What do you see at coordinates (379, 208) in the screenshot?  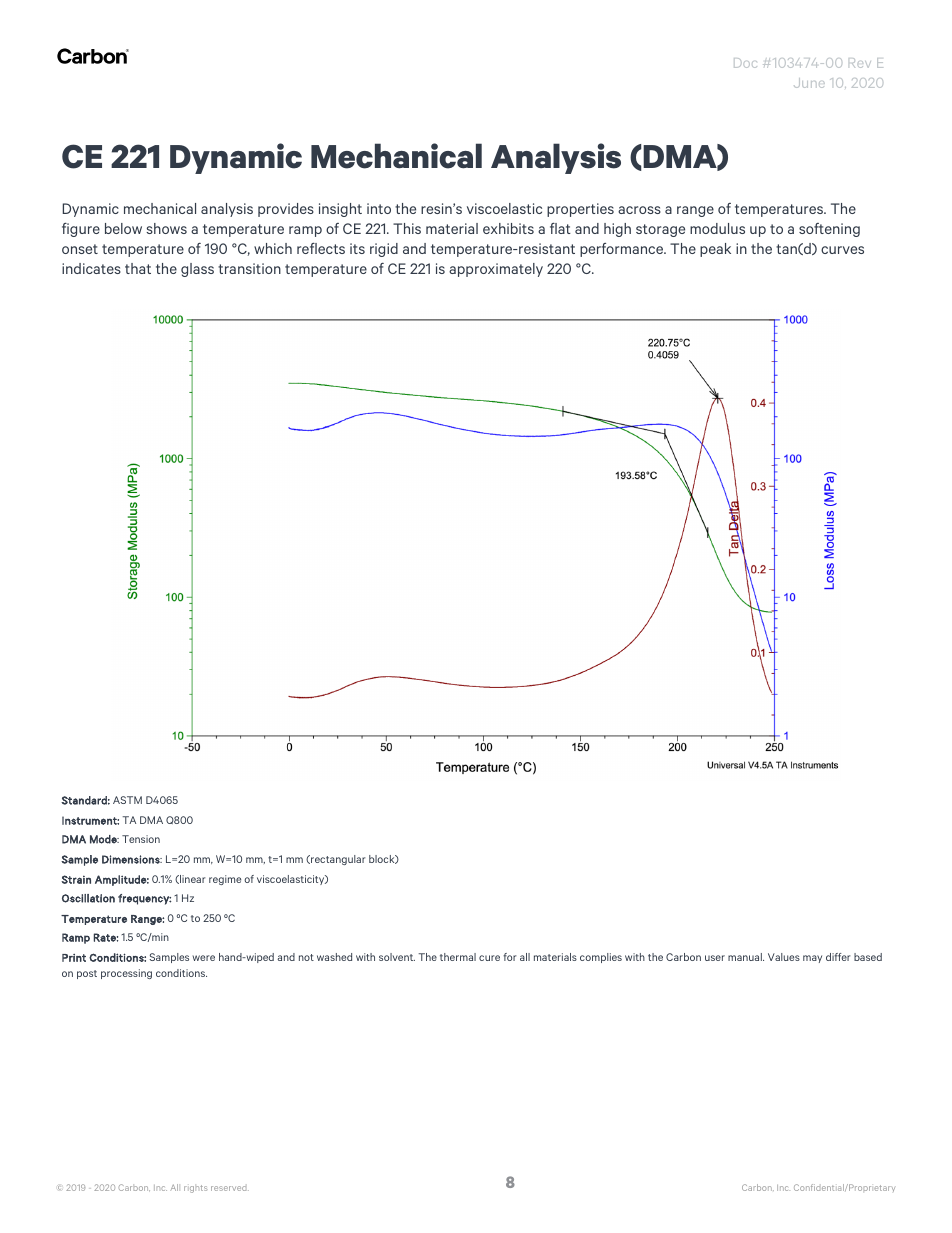 I see `into` at bounding box center [379, 208].
